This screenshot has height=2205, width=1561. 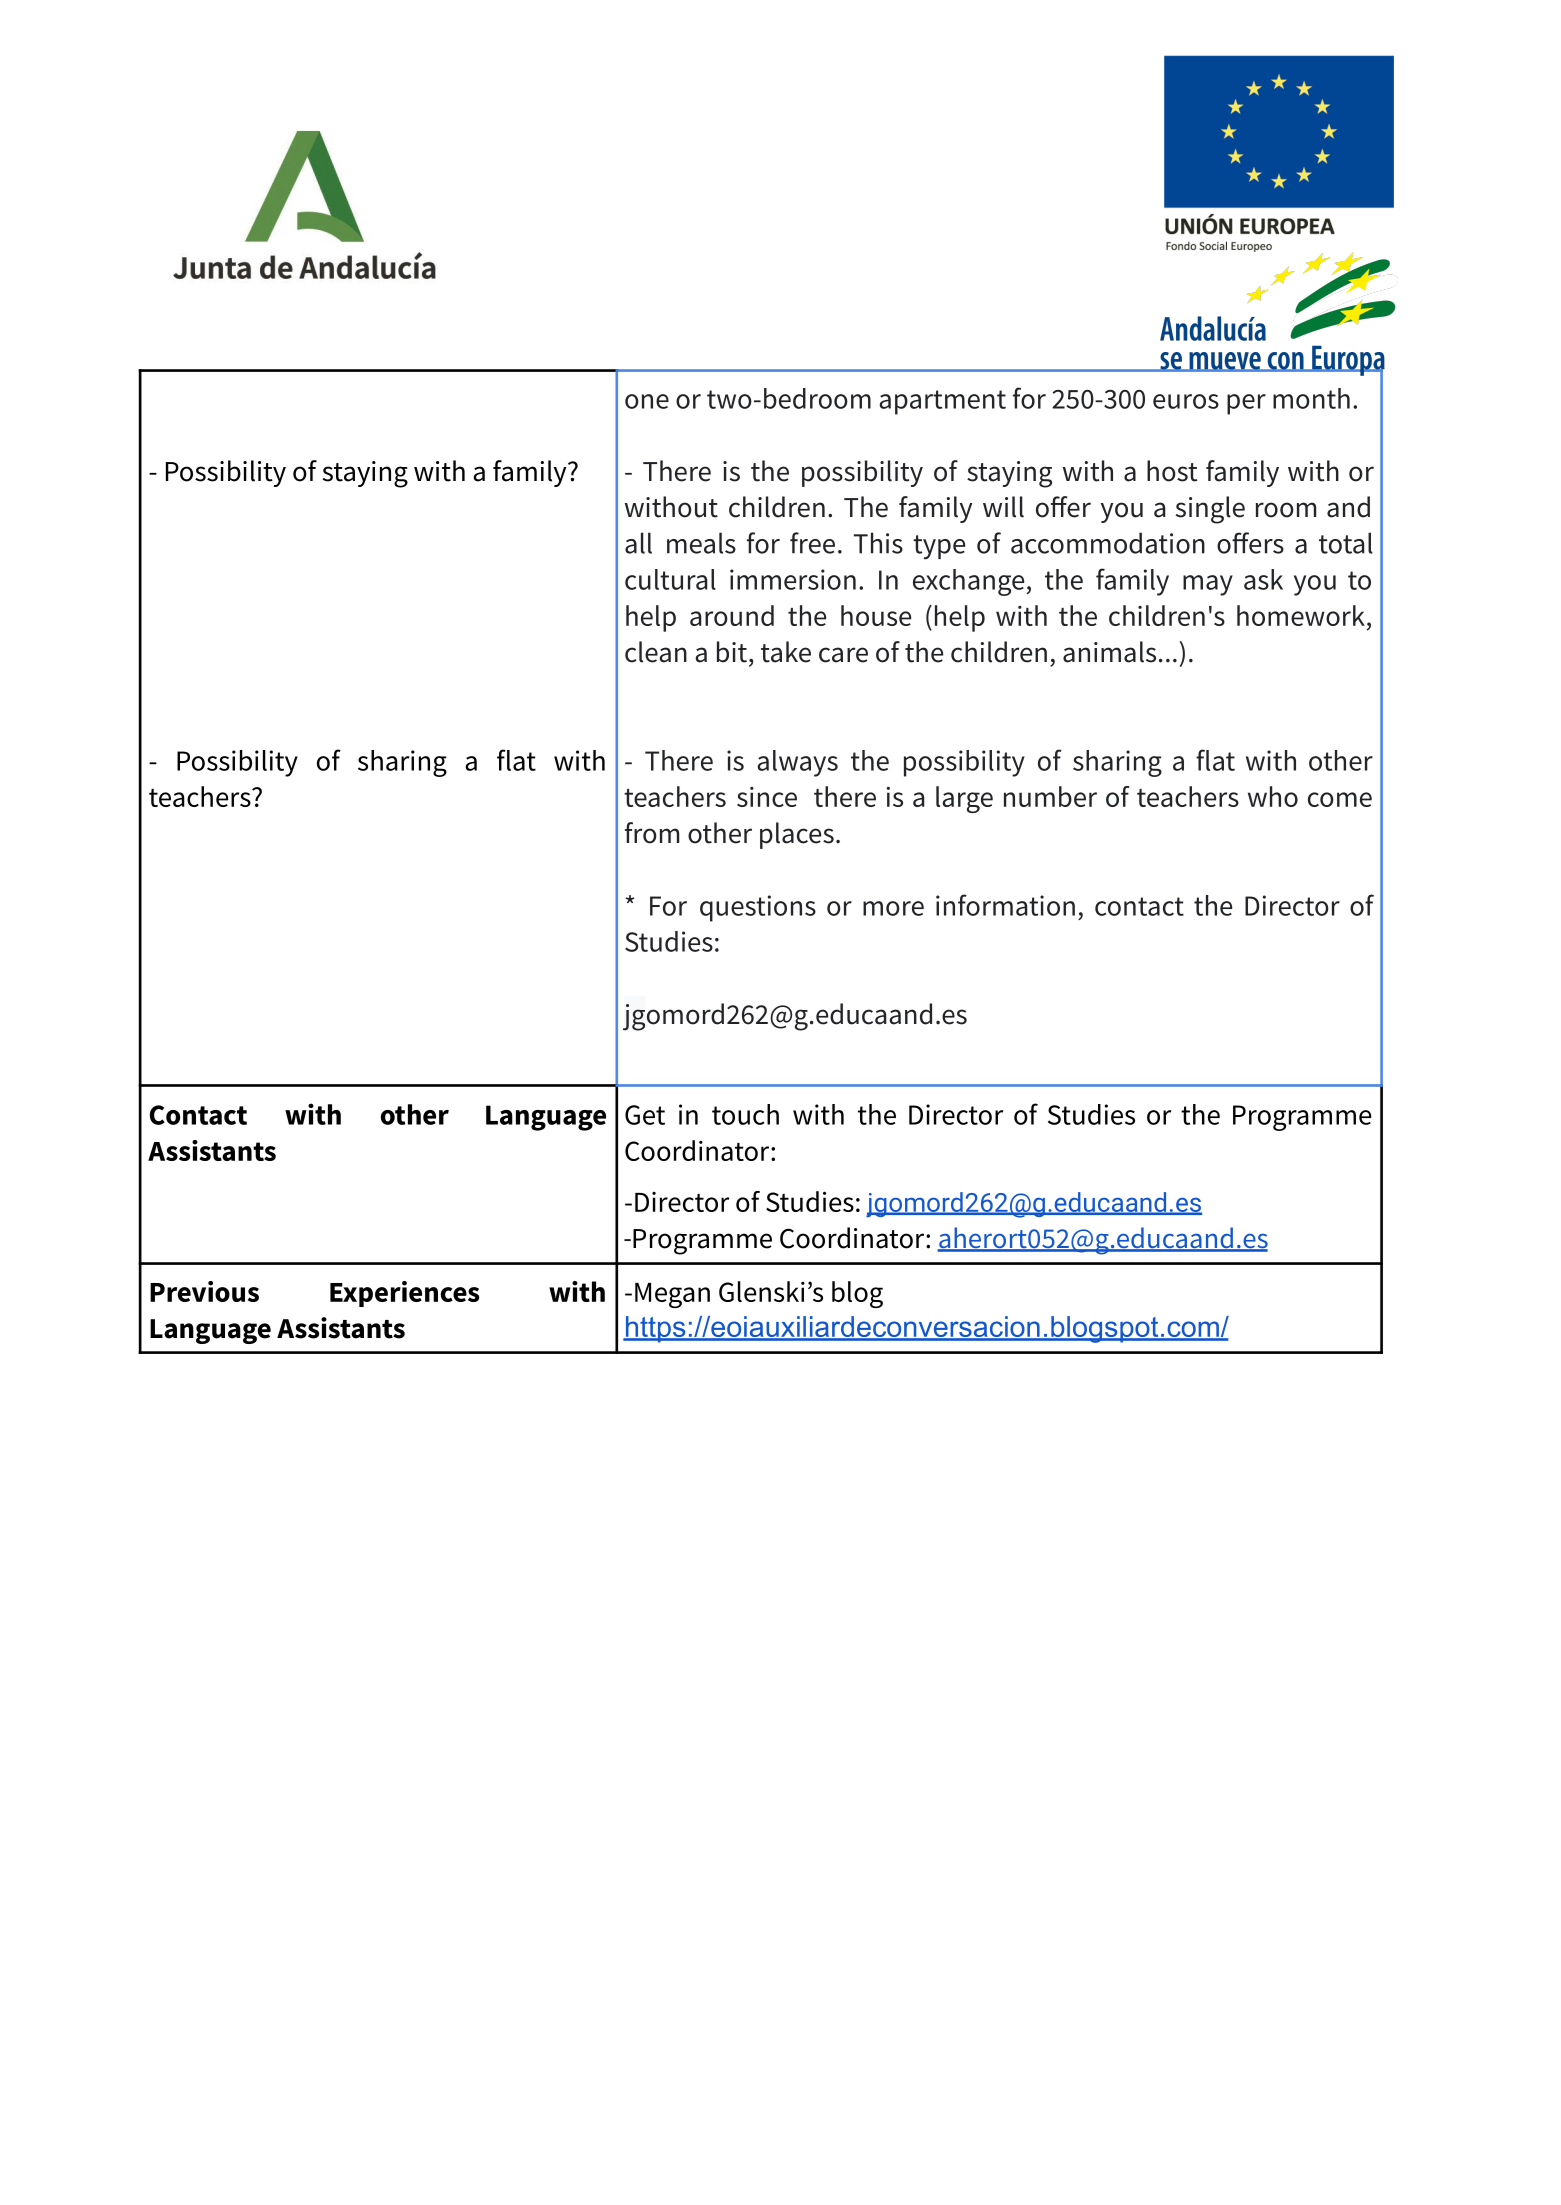 What do you see at coordinates (786, 652) in the screenshot?
I see `take` at bounding box center [786, 652].
